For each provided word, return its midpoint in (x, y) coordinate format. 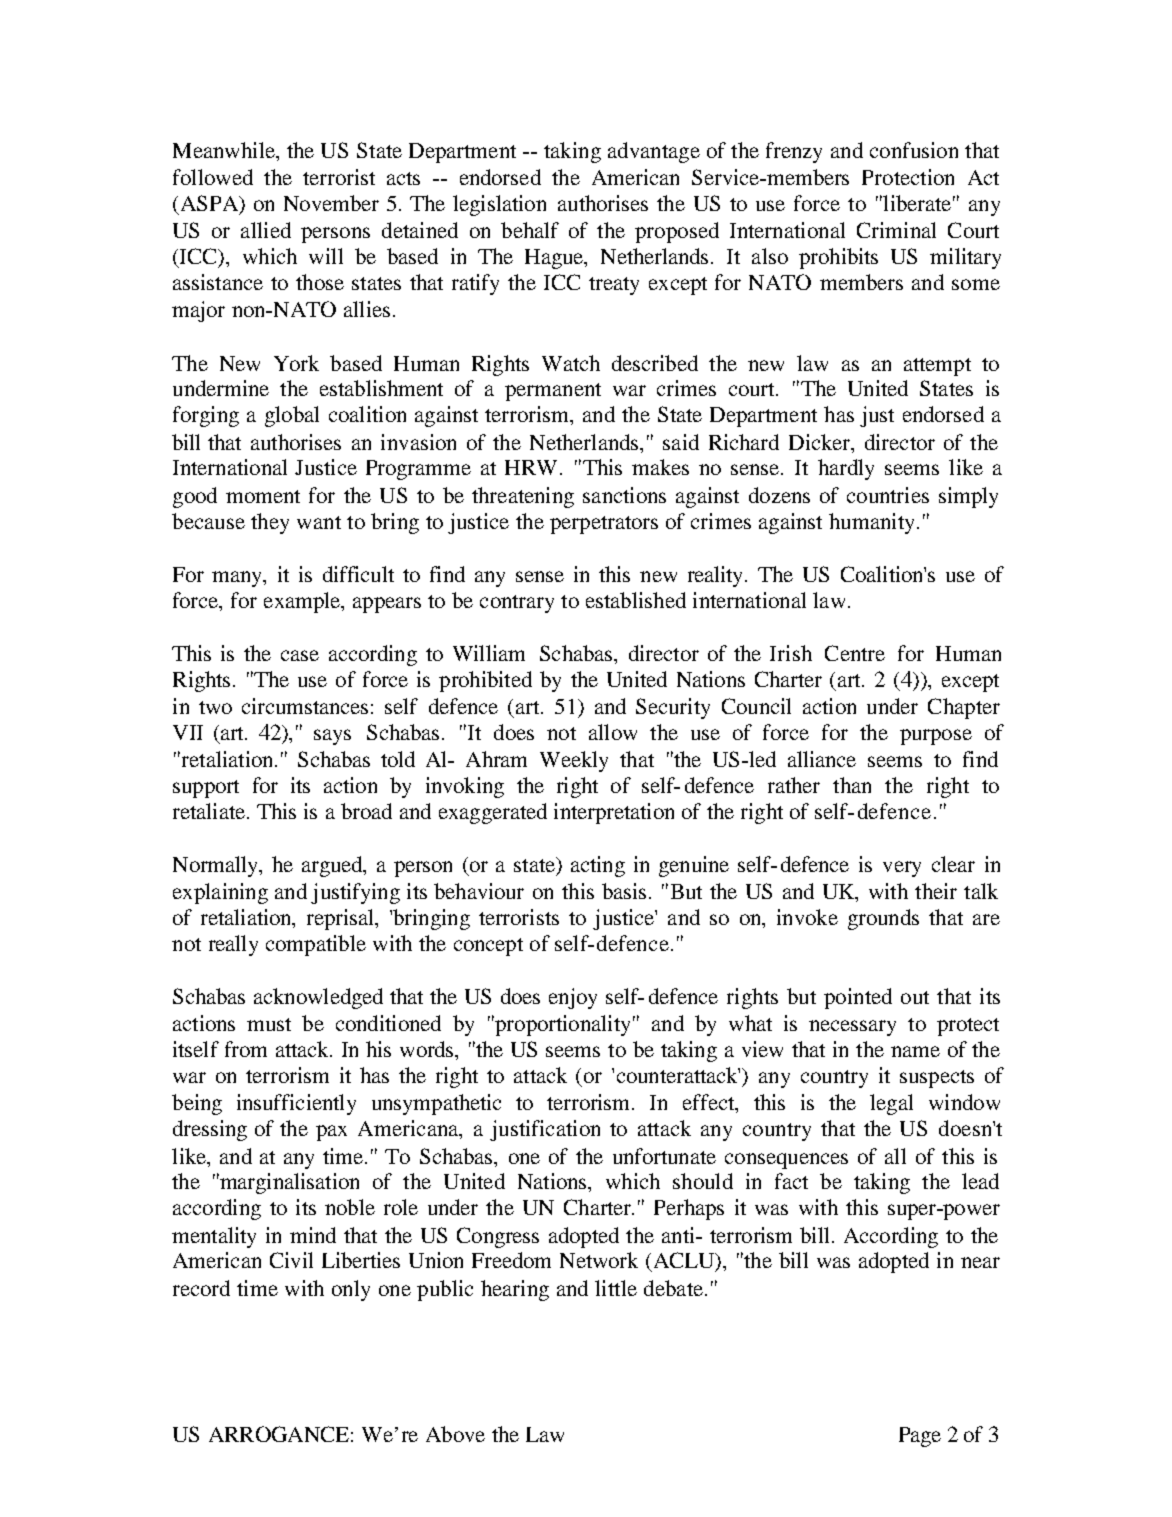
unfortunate (664, 1156)
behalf (530, 230)
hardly (846, 469)
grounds (883, 919)
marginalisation (288, 1183)
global (292, 416)
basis (624, 891)
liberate (916, 203)
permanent (553, 392)
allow (613, 732)
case (300, 655)
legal (891, 1104)
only (351, 1290)
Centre (855, 653)
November (331, 203)
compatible (316, 945)
